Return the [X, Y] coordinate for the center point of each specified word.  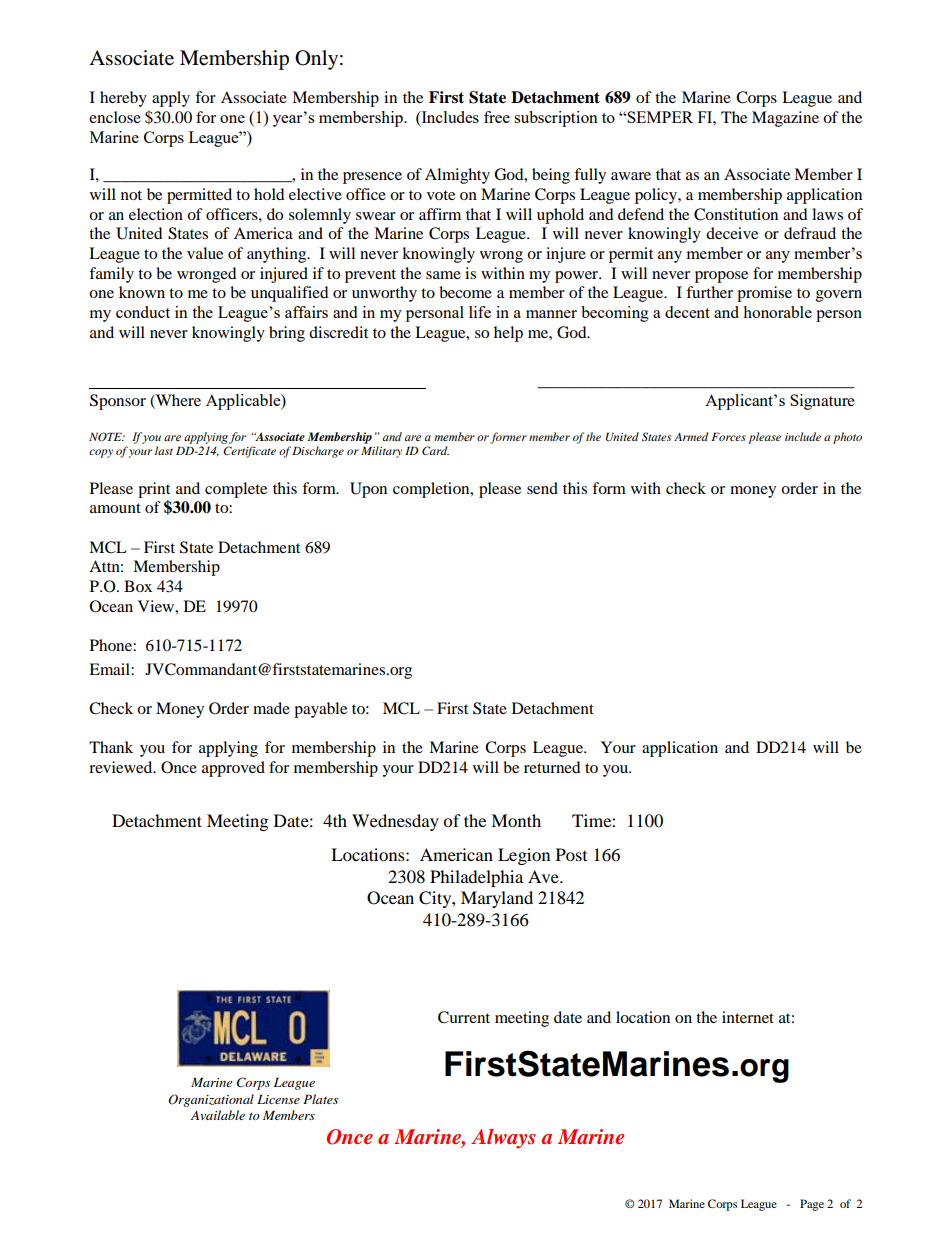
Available [218, 1115]
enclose [115, 117]
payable [320, 710]
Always [503, 1139]
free [497, 117]
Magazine [785, 119]
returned [552, 767]
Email [110, 669]
